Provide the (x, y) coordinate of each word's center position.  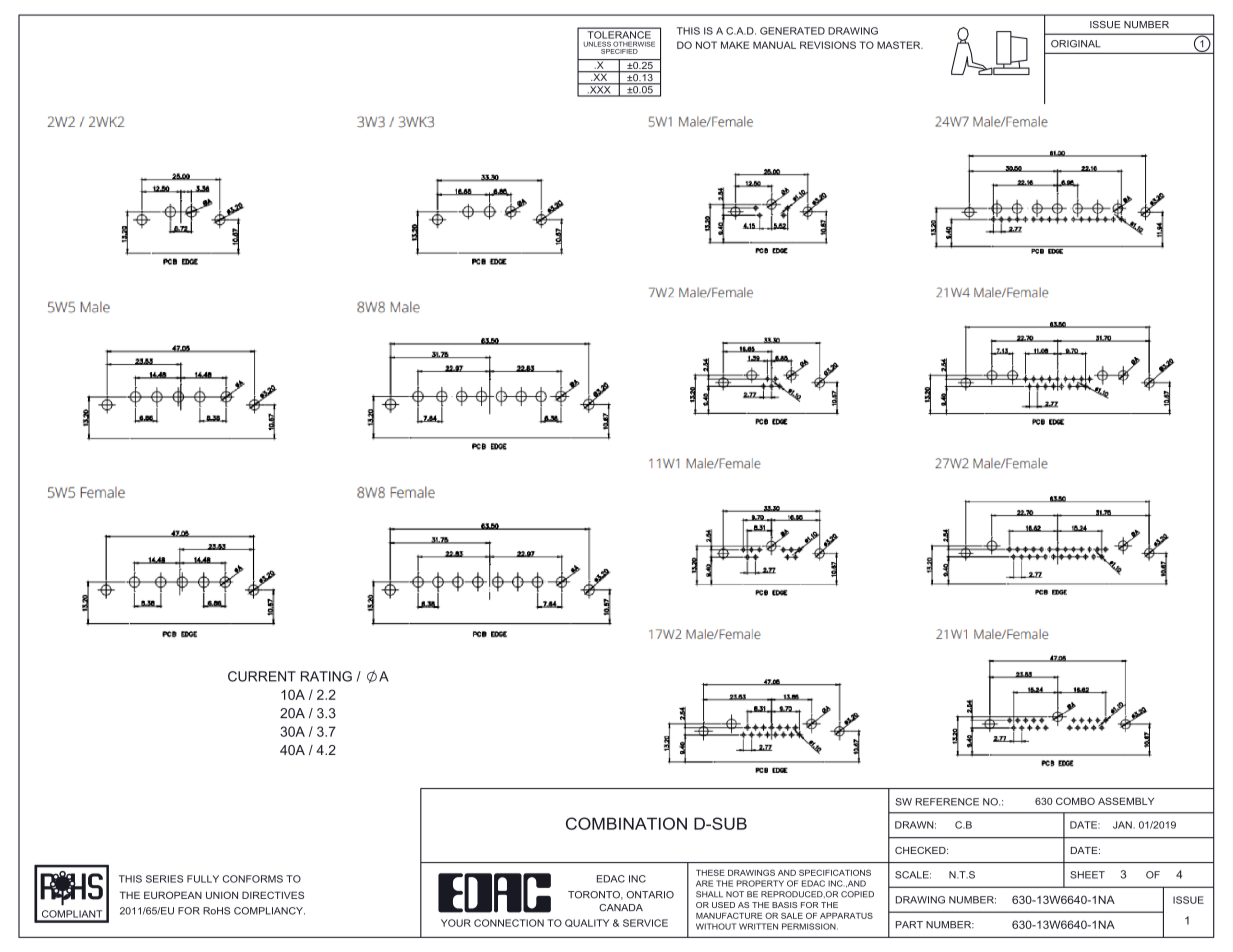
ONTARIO (650, 895)
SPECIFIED (619, 50)
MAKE (735, 45)
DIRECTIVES (273, 895)
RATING (326, 676)
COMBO (1075, 801)
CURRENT (262, 676)
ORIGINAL (1076, 44)
